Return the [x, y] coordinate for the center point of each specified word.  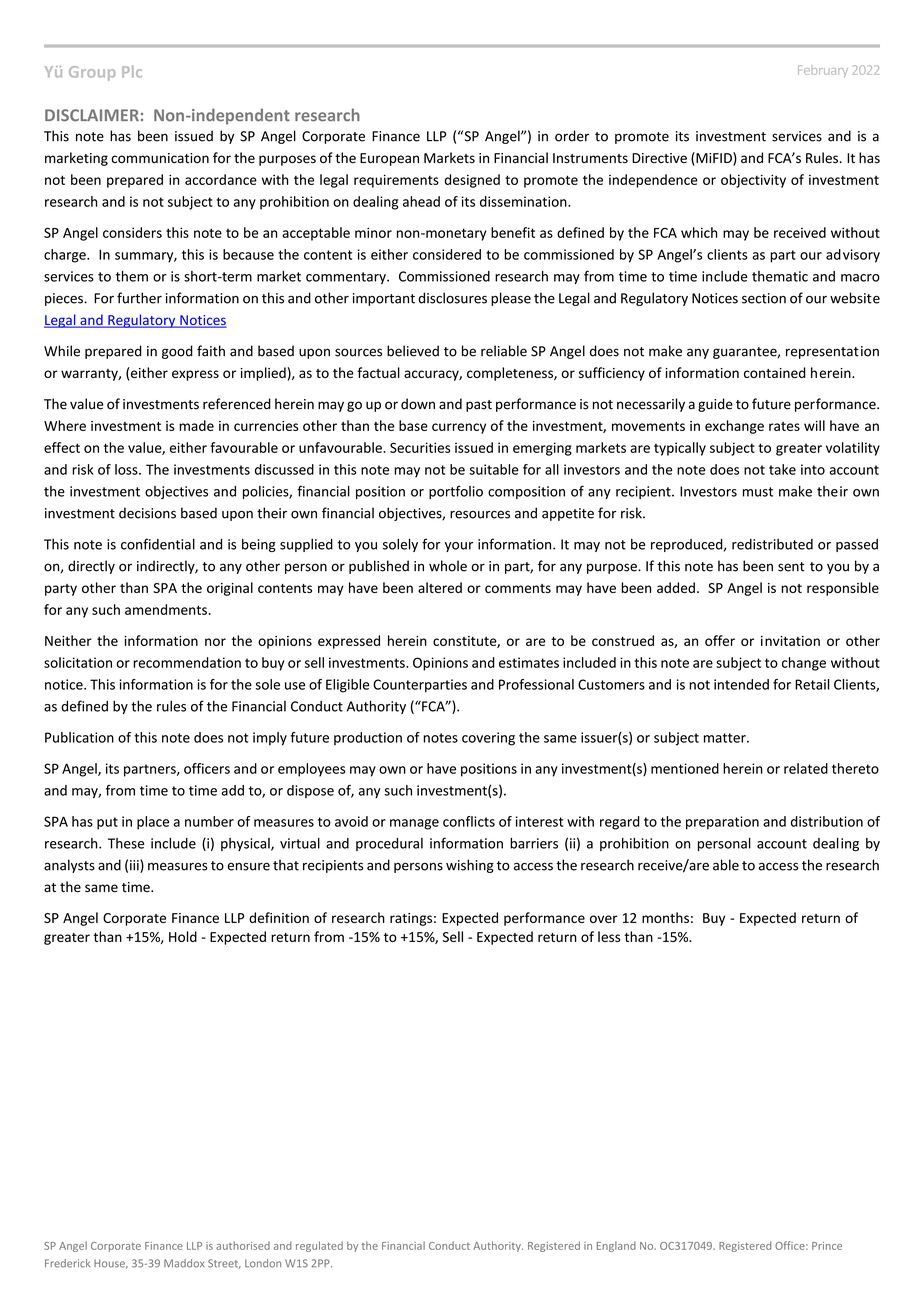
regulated [319, 1246]
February [823, 71]
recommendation [187, 662]
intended [741, 684]
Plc [132, 71]
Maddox [184, 1263]
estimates [529, 662]
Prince [827, 1246]
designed [472, 181]
